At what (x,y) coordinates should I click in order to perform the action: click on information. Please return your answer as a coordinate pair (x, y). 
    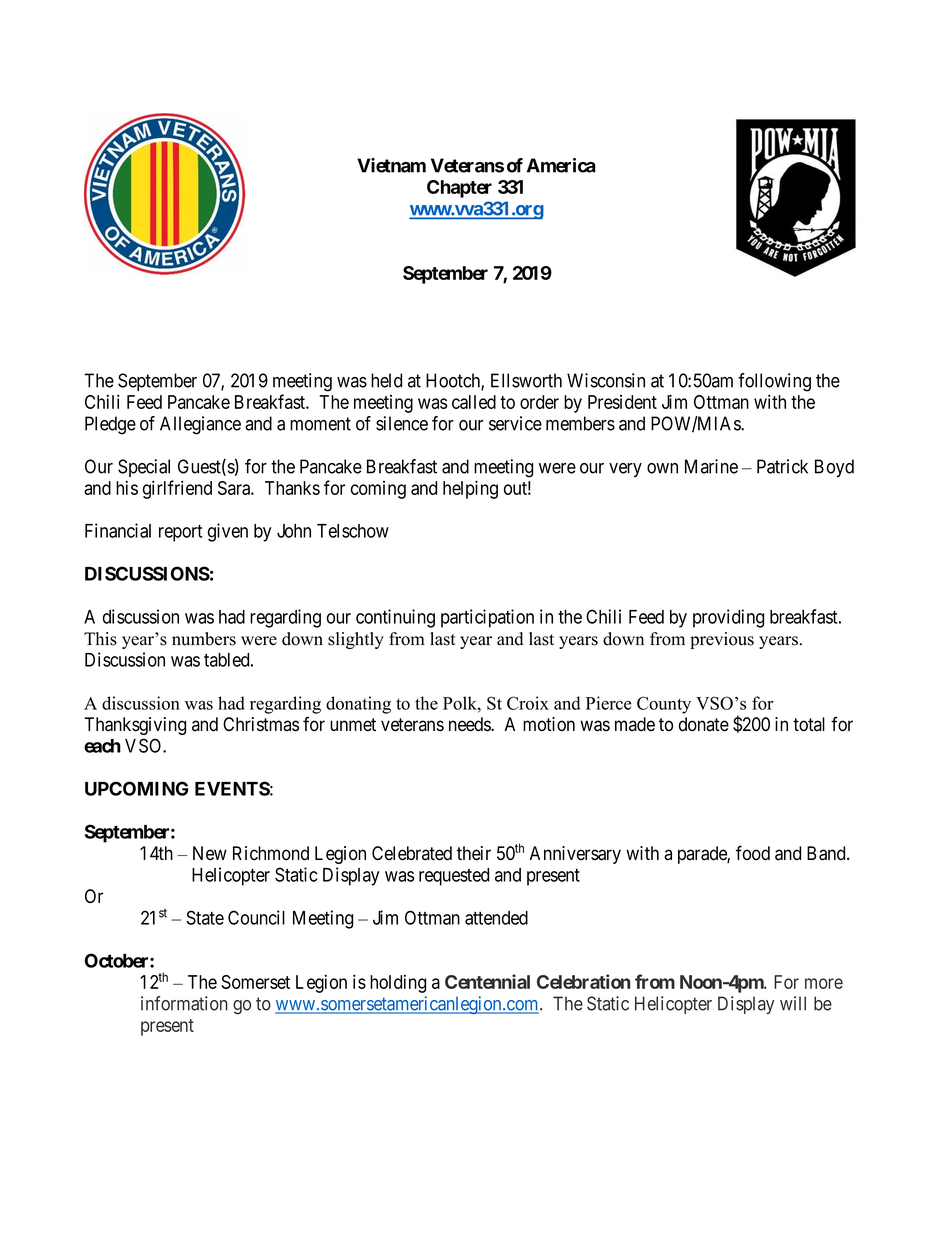
    Looking at the image, I should click on (184, 1003).
